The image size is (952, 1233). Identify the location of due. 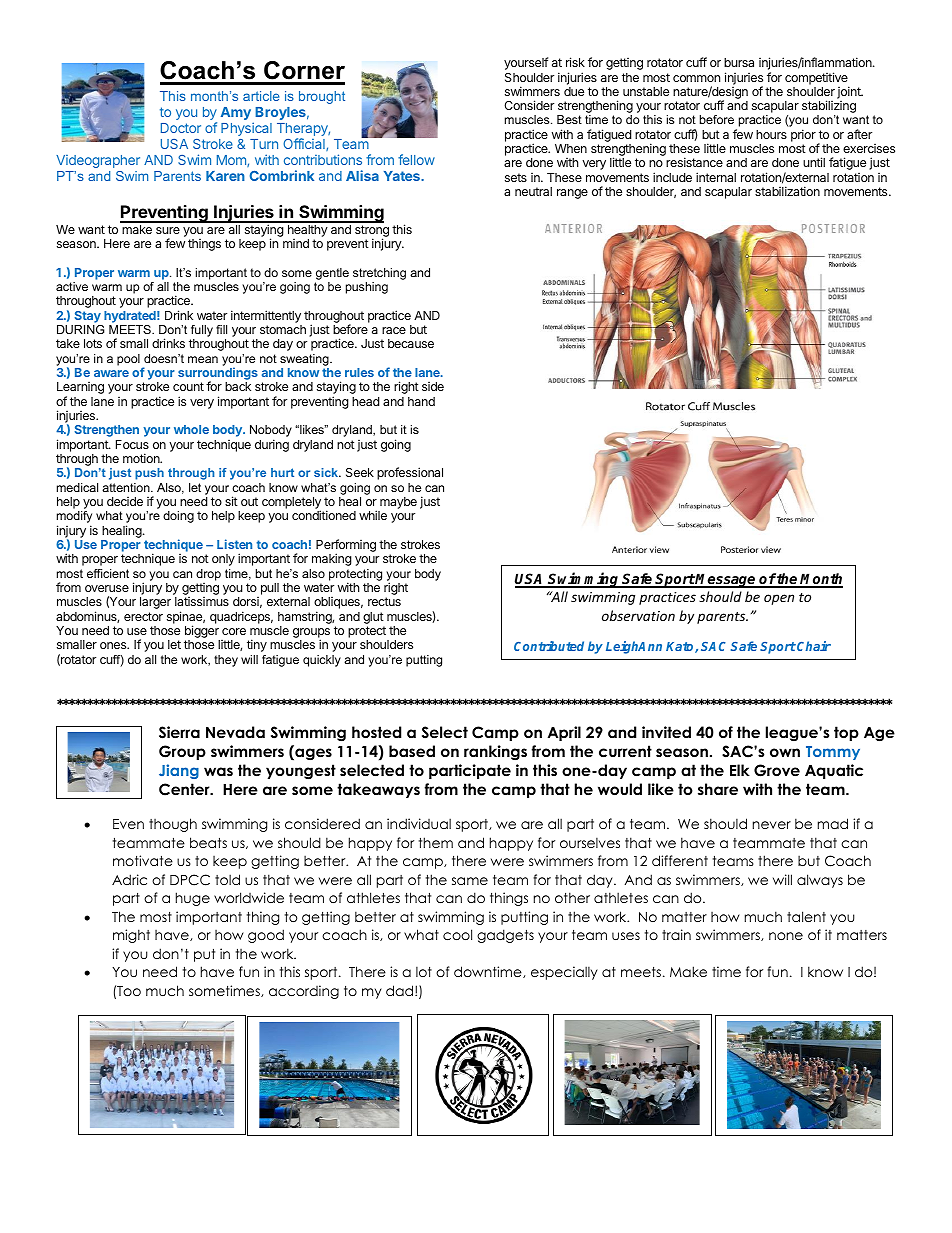
(574, 91).
